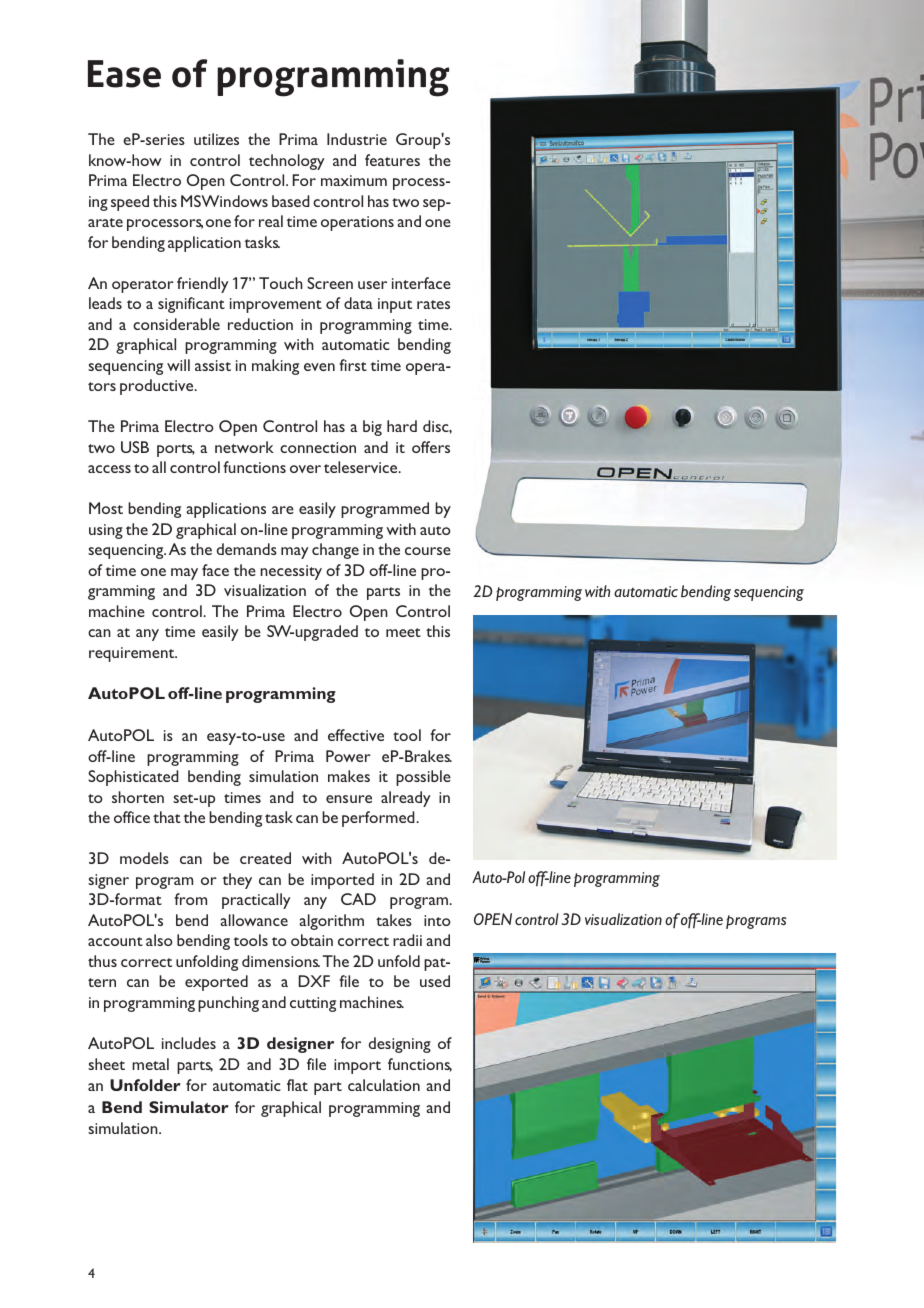 The width and height of the document is (924, 1308). I want to click on Ease, so click(124, 74).
